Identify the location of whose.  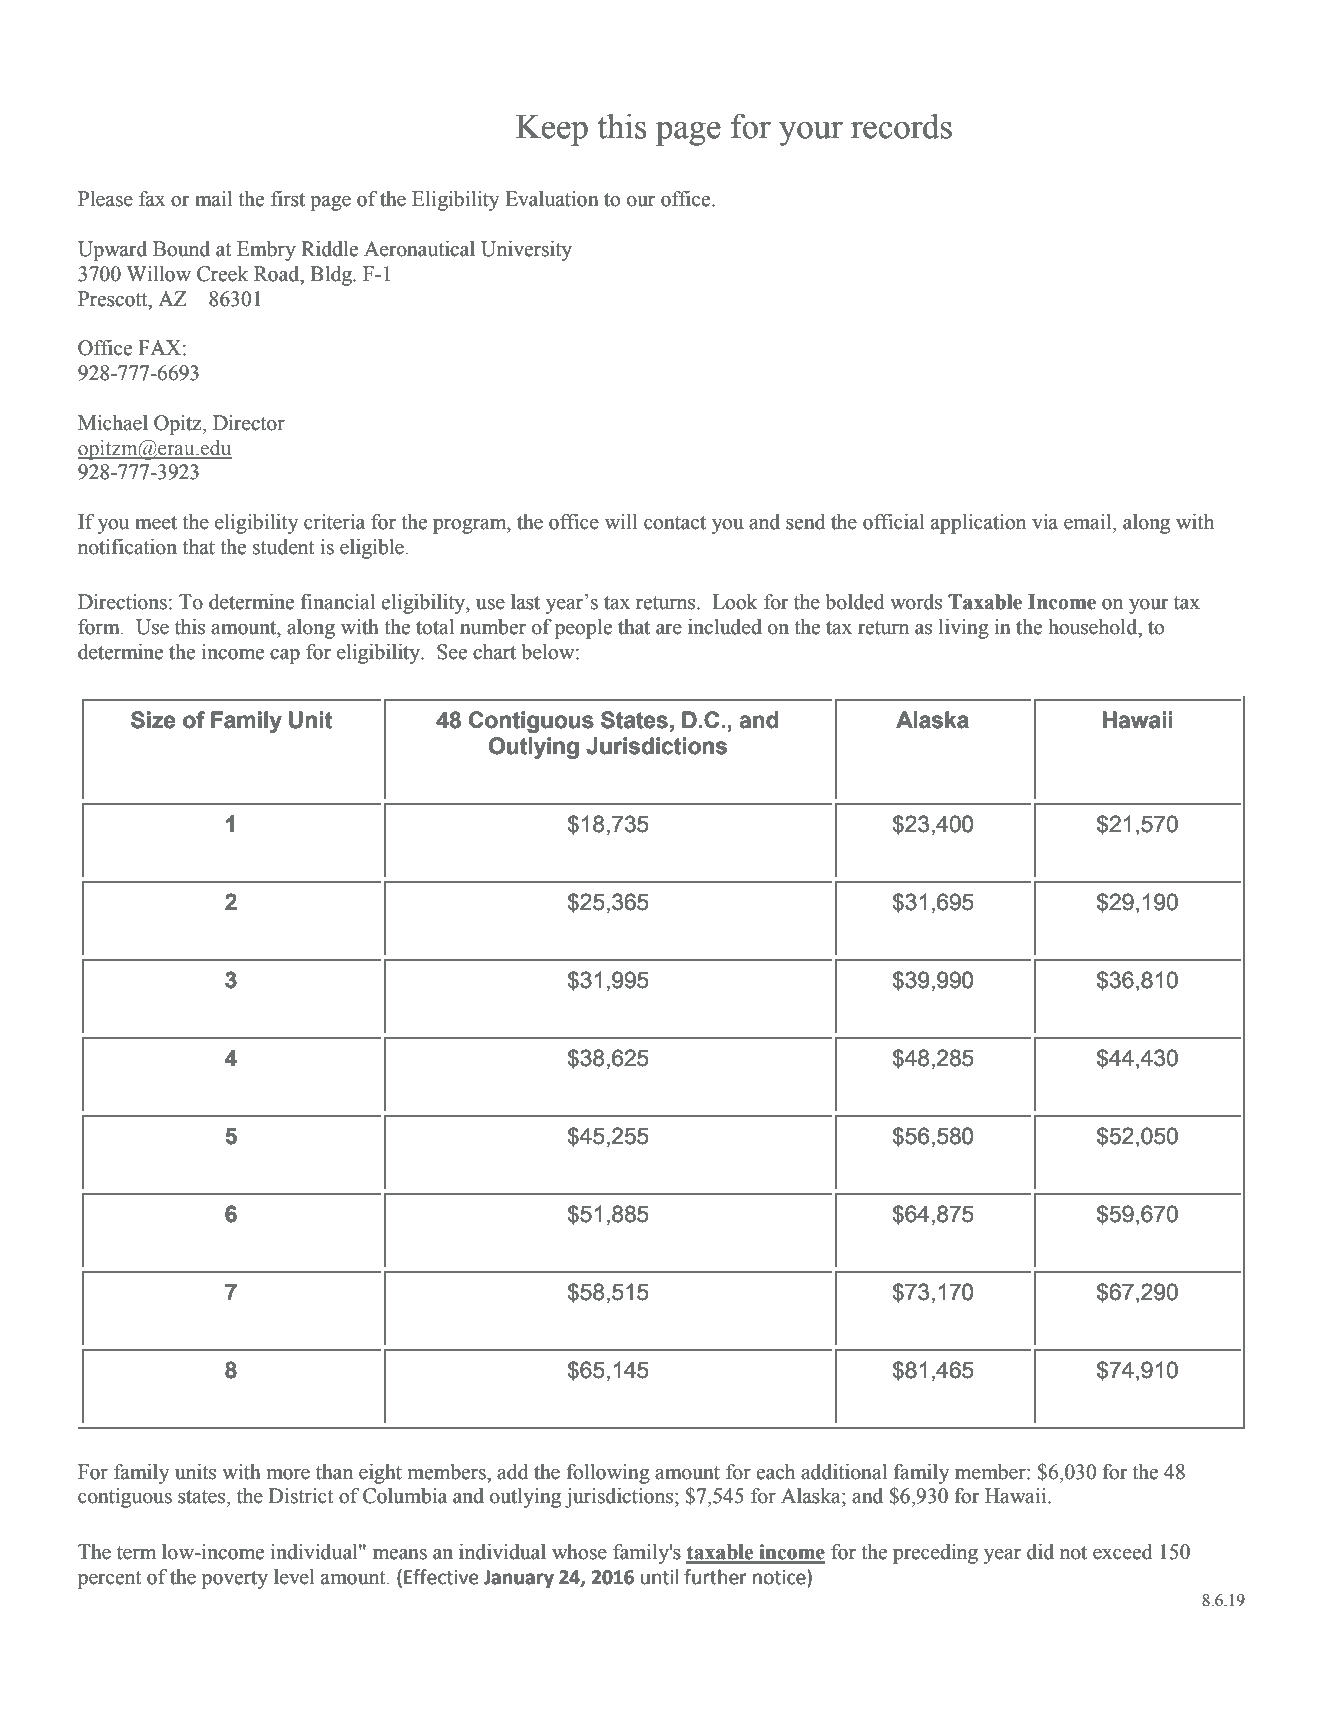
(579, 1552).
